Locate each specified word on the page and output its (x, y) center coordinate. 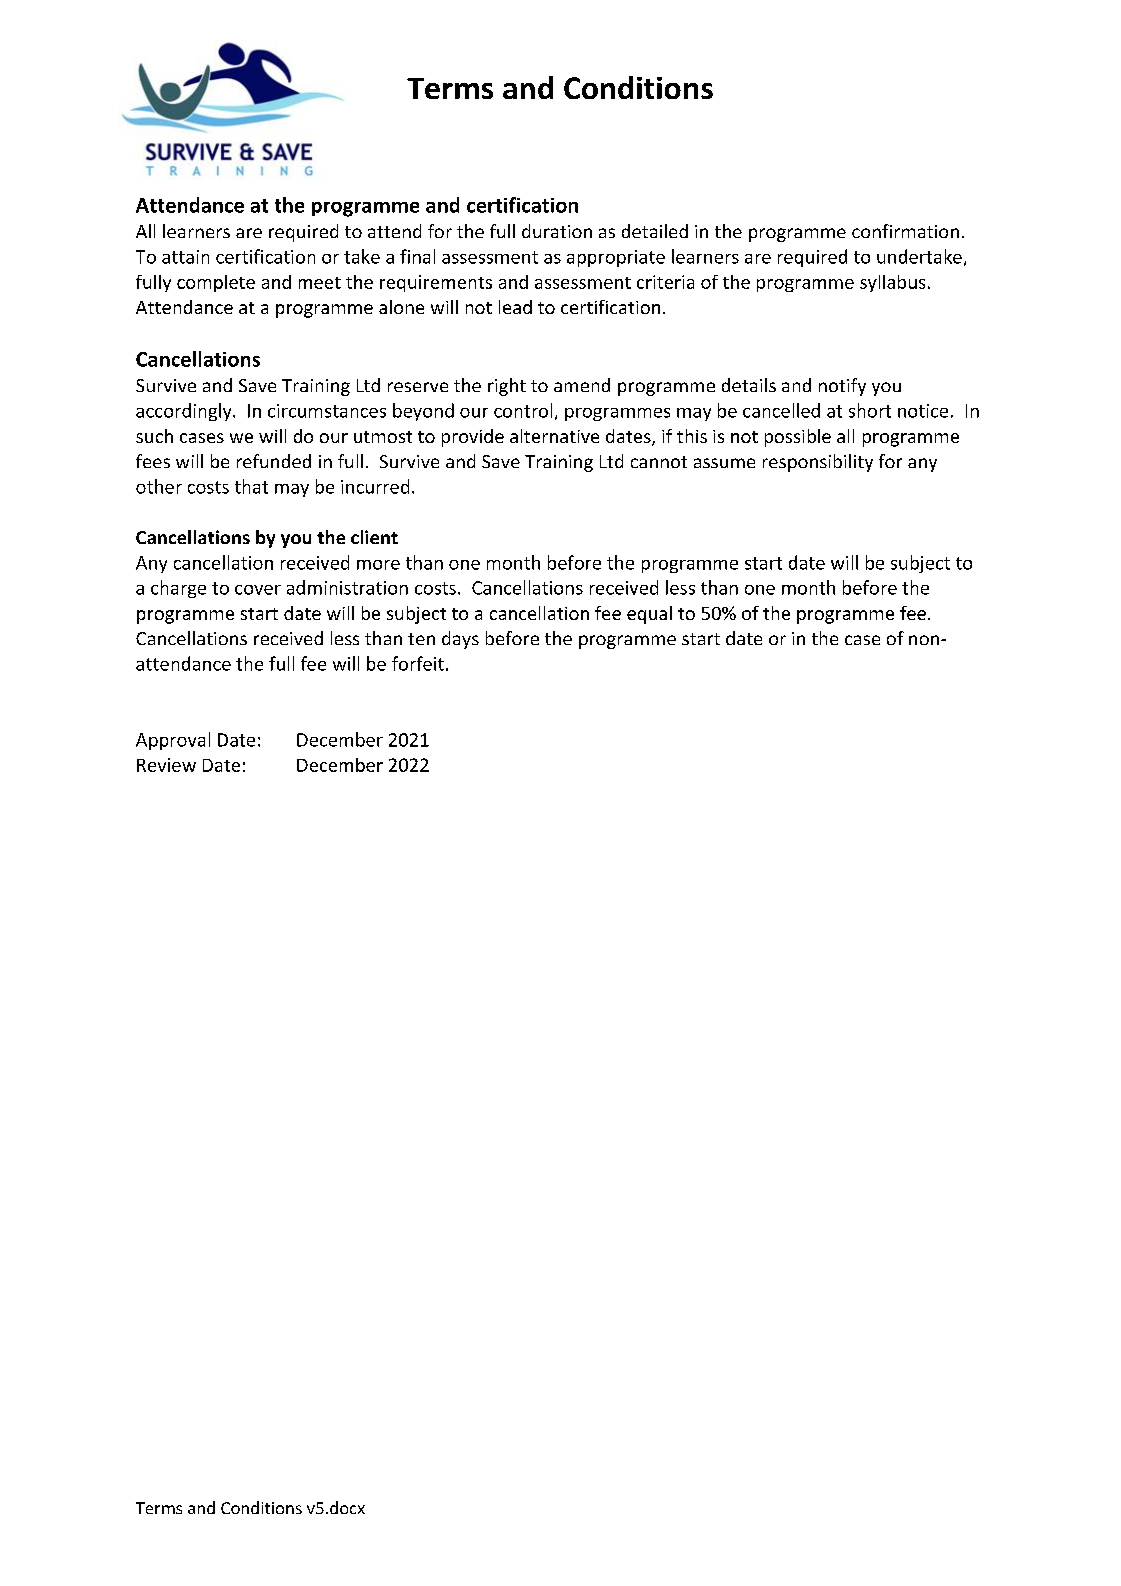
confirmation (905, 231)
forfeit (418, 663)
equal (649, 615)
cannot (659, 462)
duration (557, 231)
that (251, 486)
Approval (173, 741)
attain (185, 257)
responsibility (818, 463)
